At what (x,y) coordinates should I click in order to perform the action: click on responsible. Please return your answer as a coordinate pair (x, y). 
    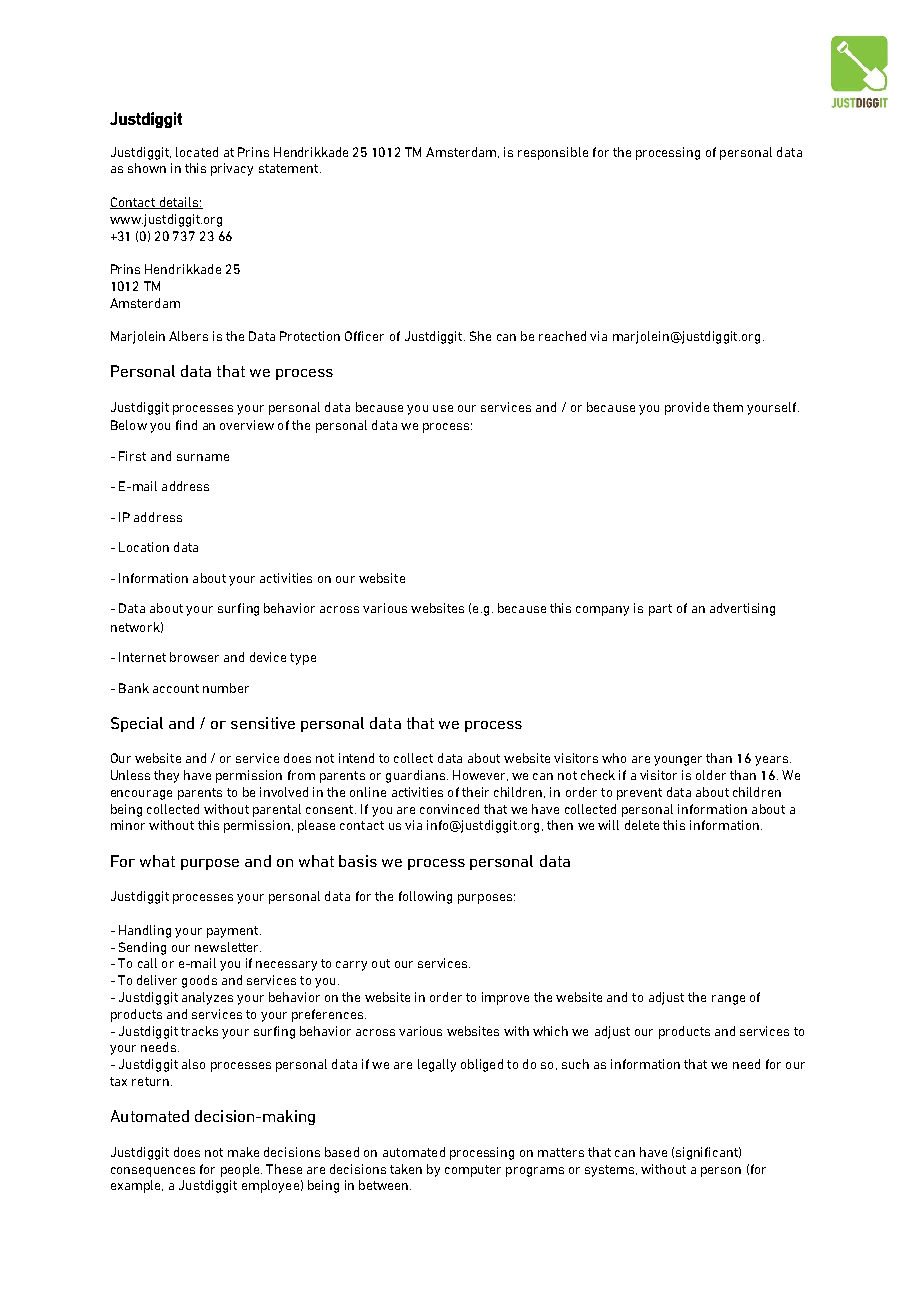
    Looking at the image, I should click on (553, 153).
